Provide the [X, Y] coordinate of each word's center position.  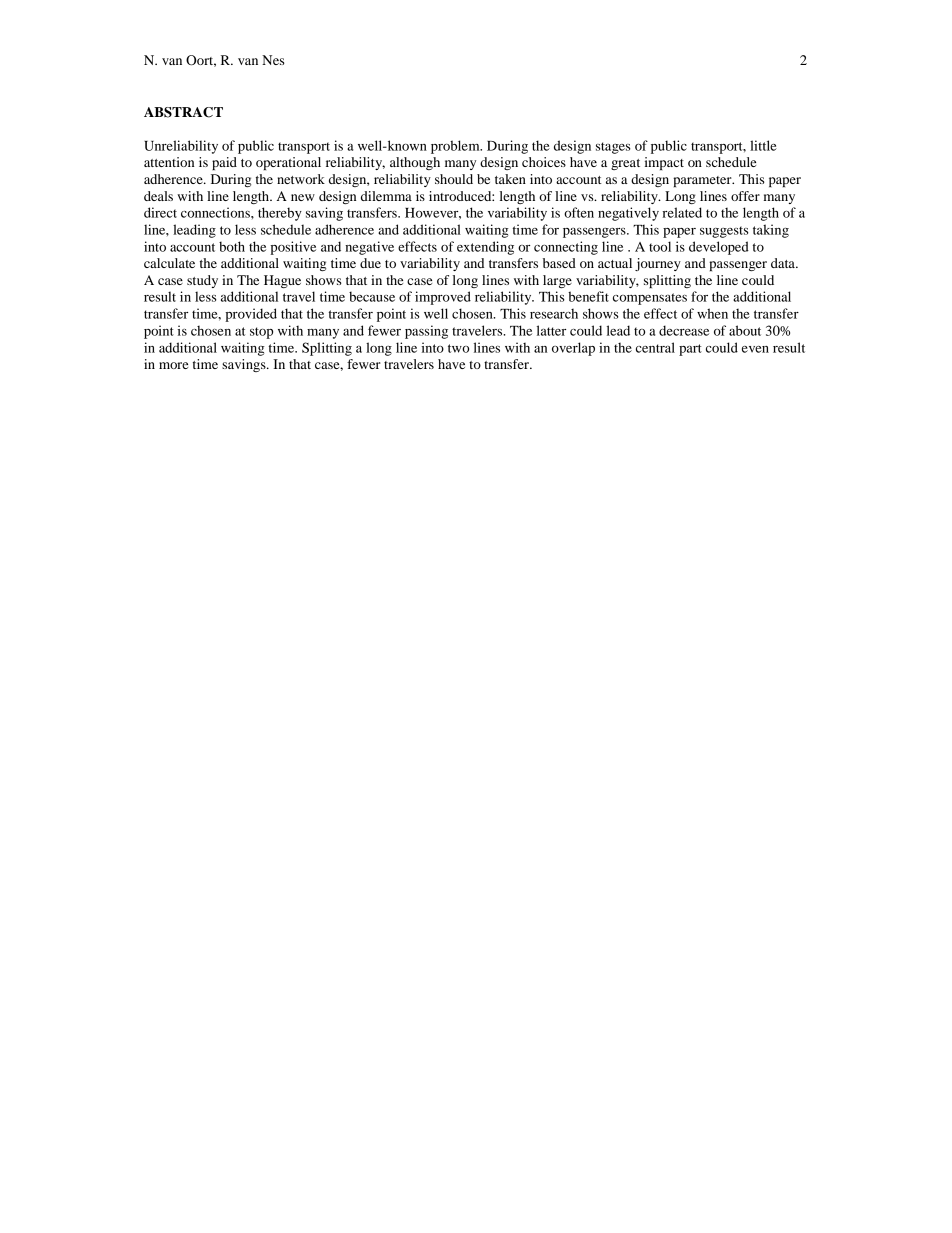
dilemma [386, 196]
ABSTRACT [183, 112]
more [173, 365]
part [690, 350]
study [202, 281]
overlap [573, 349]
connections [216, 212]
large [557, 281]
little [763, 145]
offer [745, 196]
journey [658, 264]
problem [456, 147]
